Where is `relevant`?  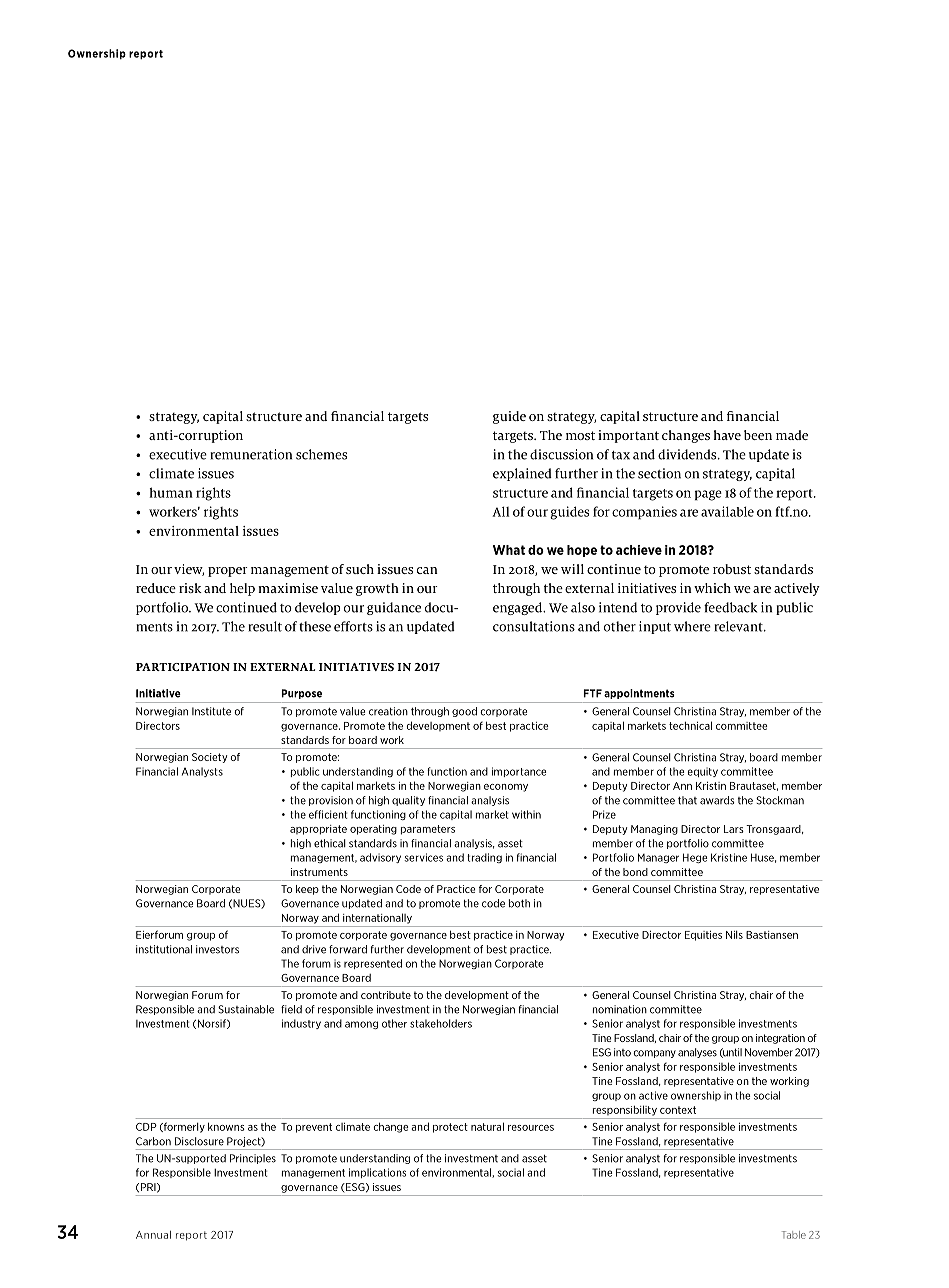 relevant is located at coordinates (739, 626).
